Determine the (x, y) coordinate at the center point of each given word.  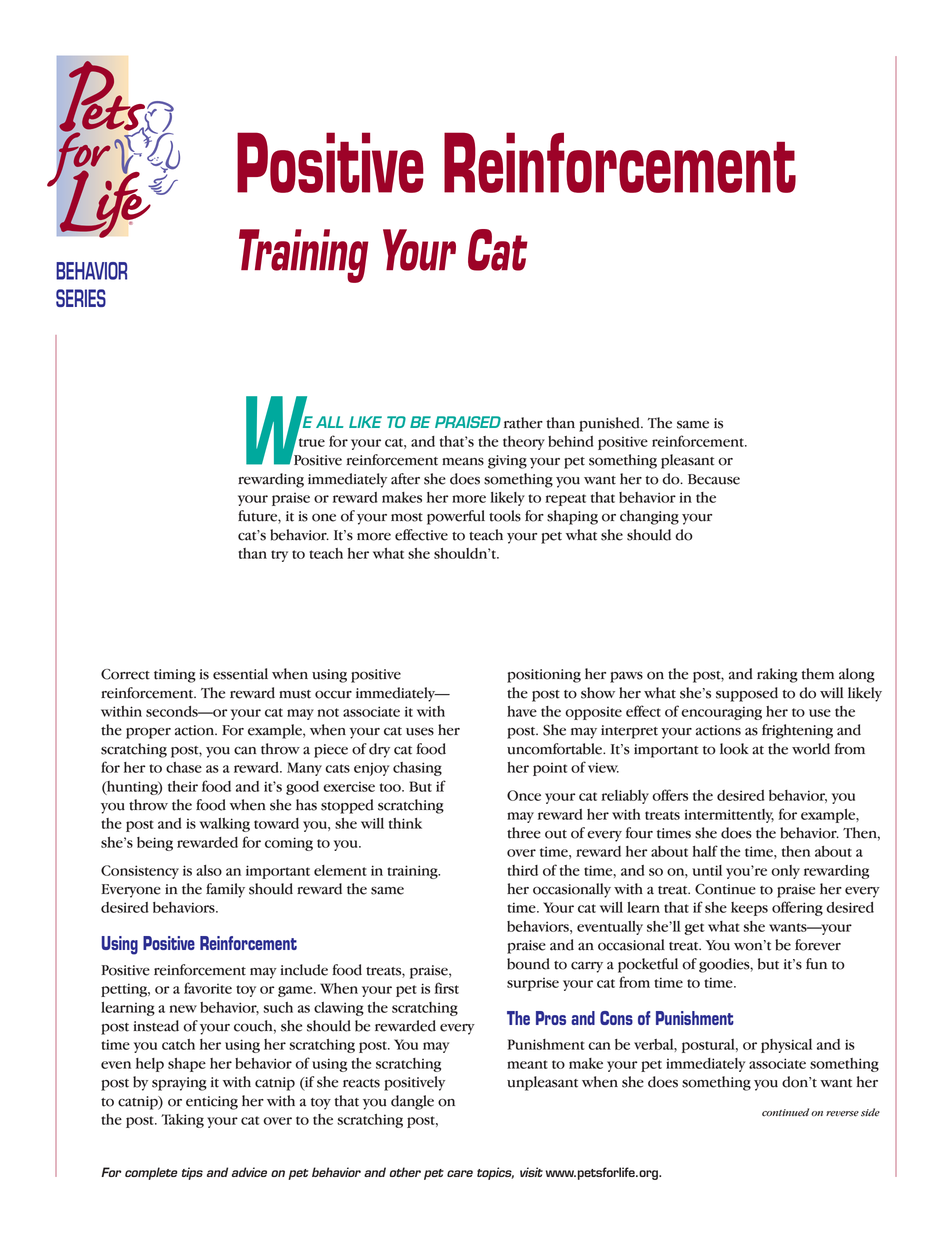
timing (175, 676)
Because (714, 479)
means (463, 462)
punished (610, 424)
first (447, 988)
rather (523, 423)
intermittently (729, 816)
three (524, 833)
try (279, 556)
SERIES (81, 298)
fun (816, 964)
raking (777, 675)
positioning (544, 676)
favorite (208, 988)
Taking (182, 1121)
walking (225, 825)
